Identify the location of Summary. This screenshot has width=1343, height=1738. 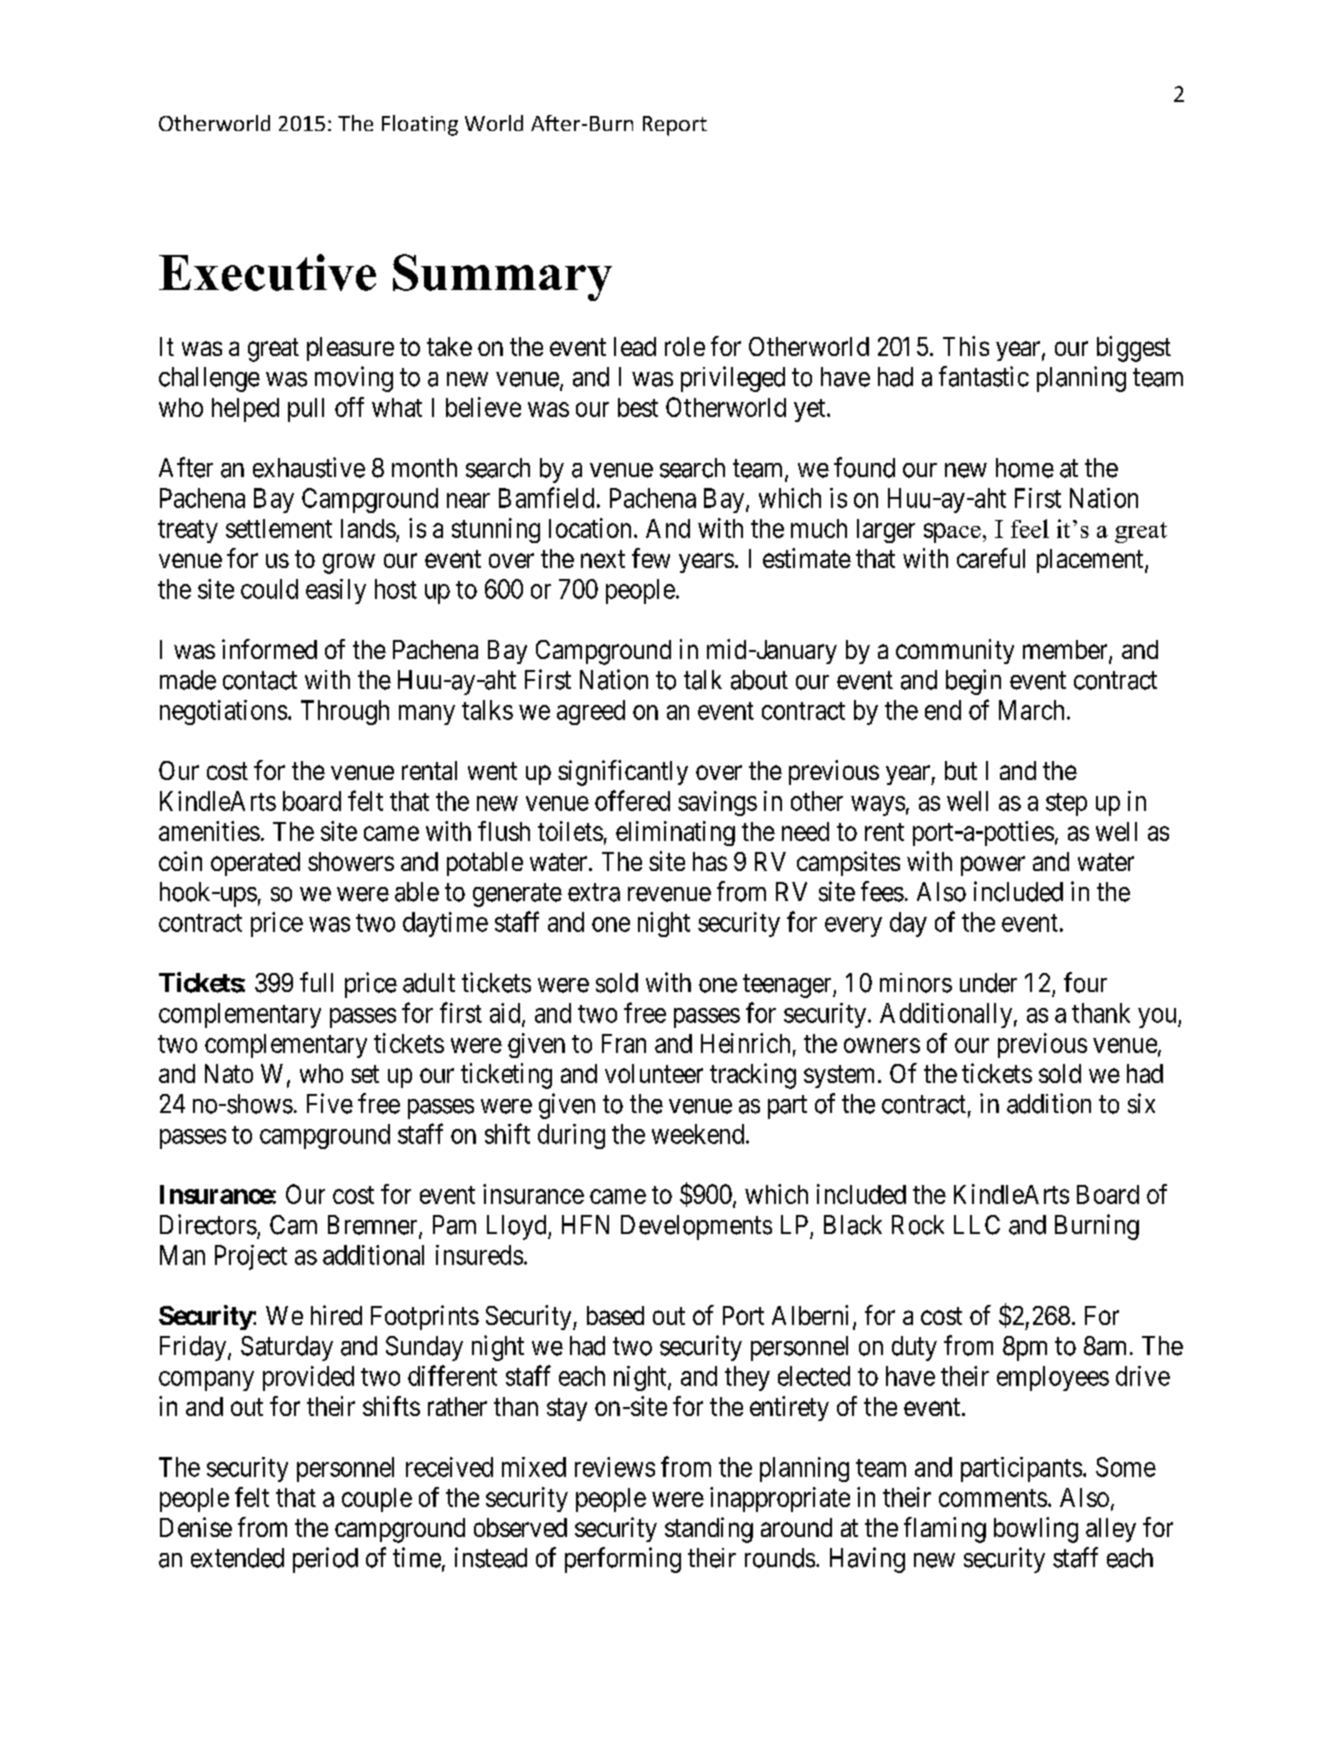
(502, 277).
